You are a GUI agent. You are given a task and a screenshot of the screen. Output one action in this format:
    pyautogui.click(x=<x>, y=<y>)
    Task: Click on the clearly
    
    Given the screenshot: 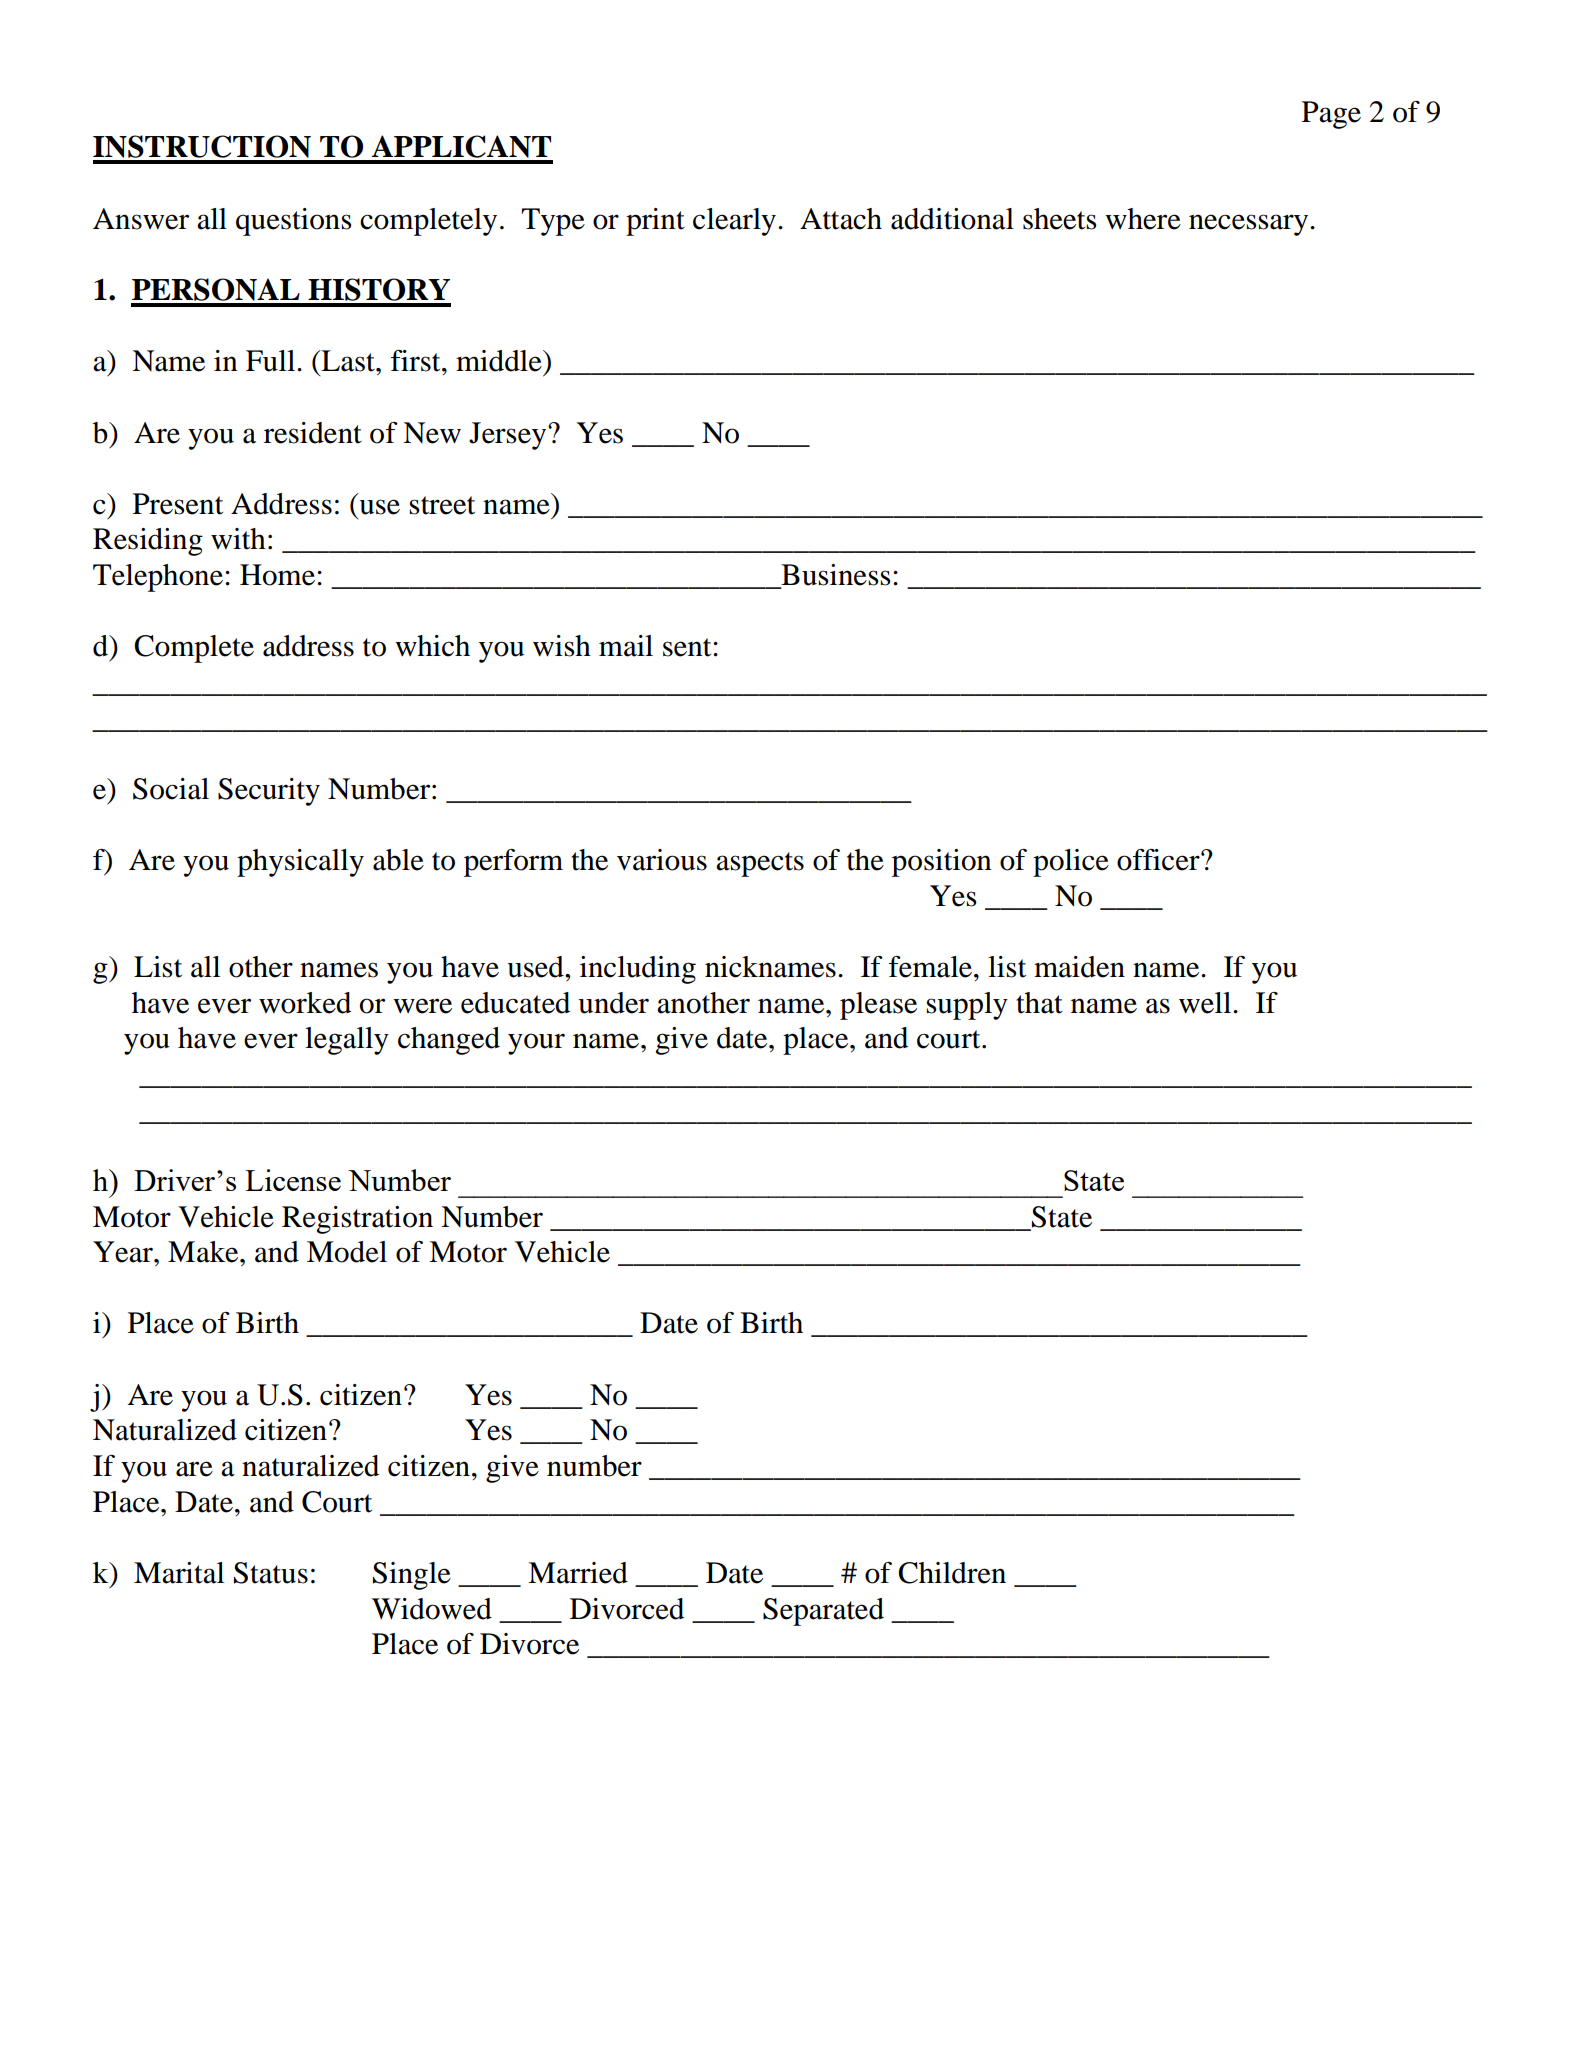 What is the action you would take?
    pyautogui.click(x=734, y=222)
